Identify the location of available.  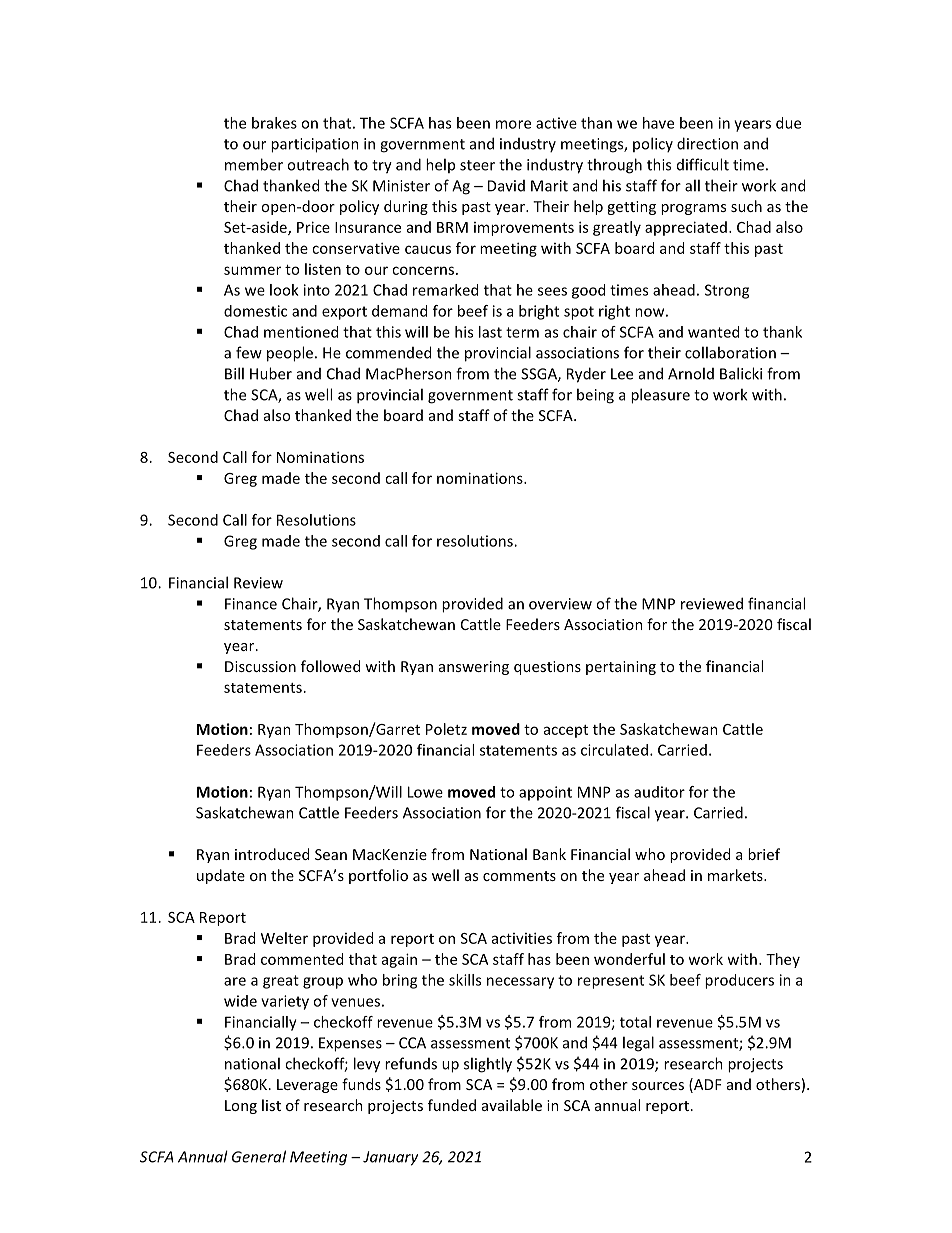
(512, 1105).
